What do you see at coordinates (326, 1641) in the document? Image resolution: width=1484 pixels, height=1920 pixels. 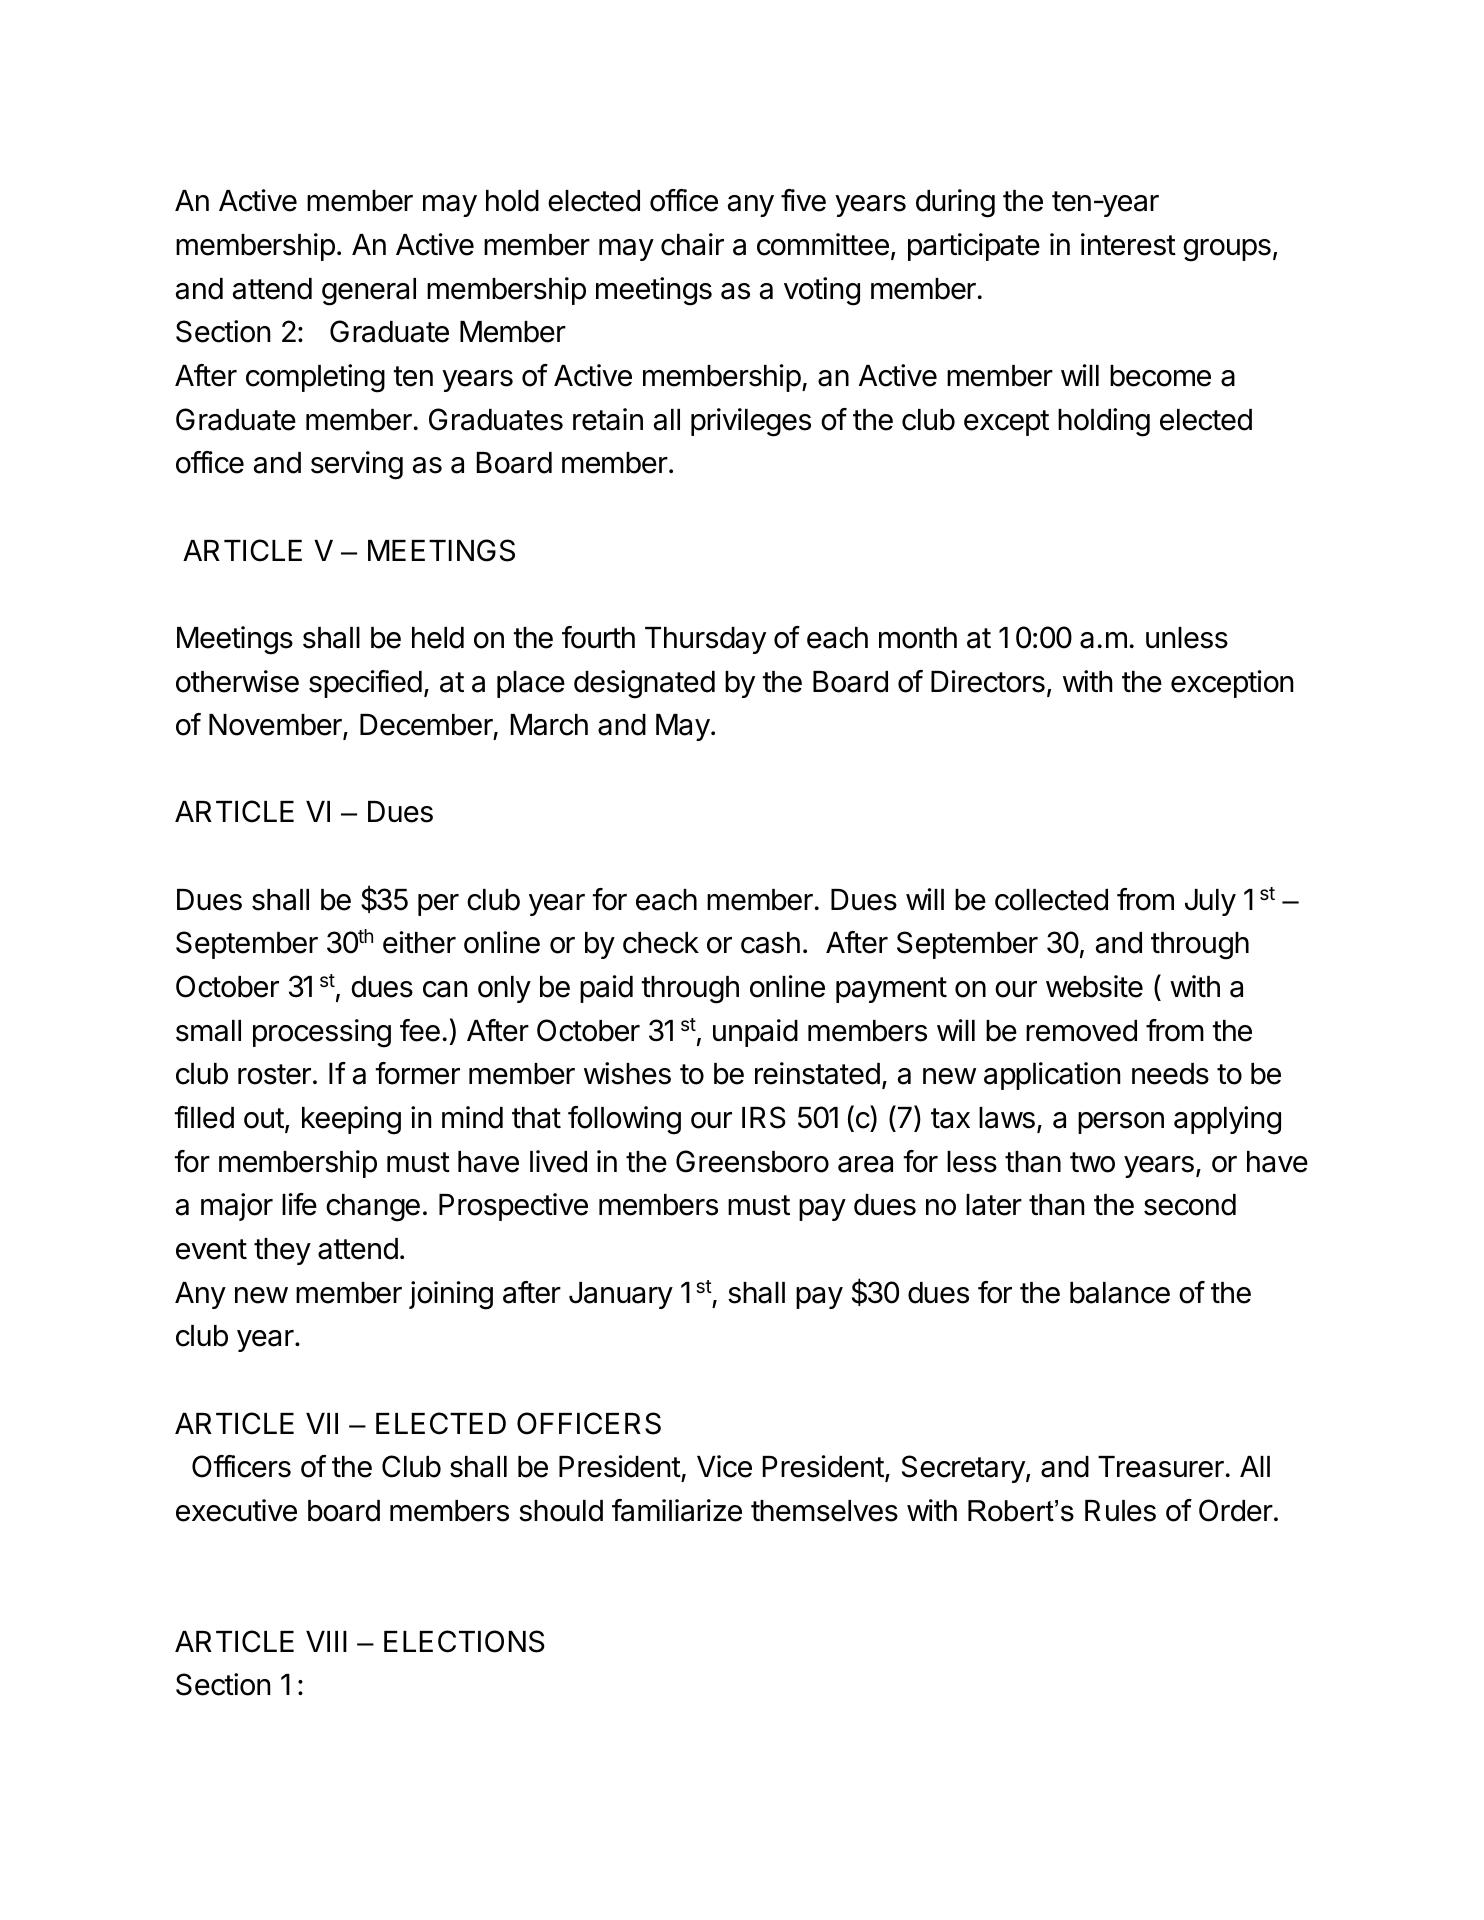 I see `VIII` at bounding box center [326, 1641].
